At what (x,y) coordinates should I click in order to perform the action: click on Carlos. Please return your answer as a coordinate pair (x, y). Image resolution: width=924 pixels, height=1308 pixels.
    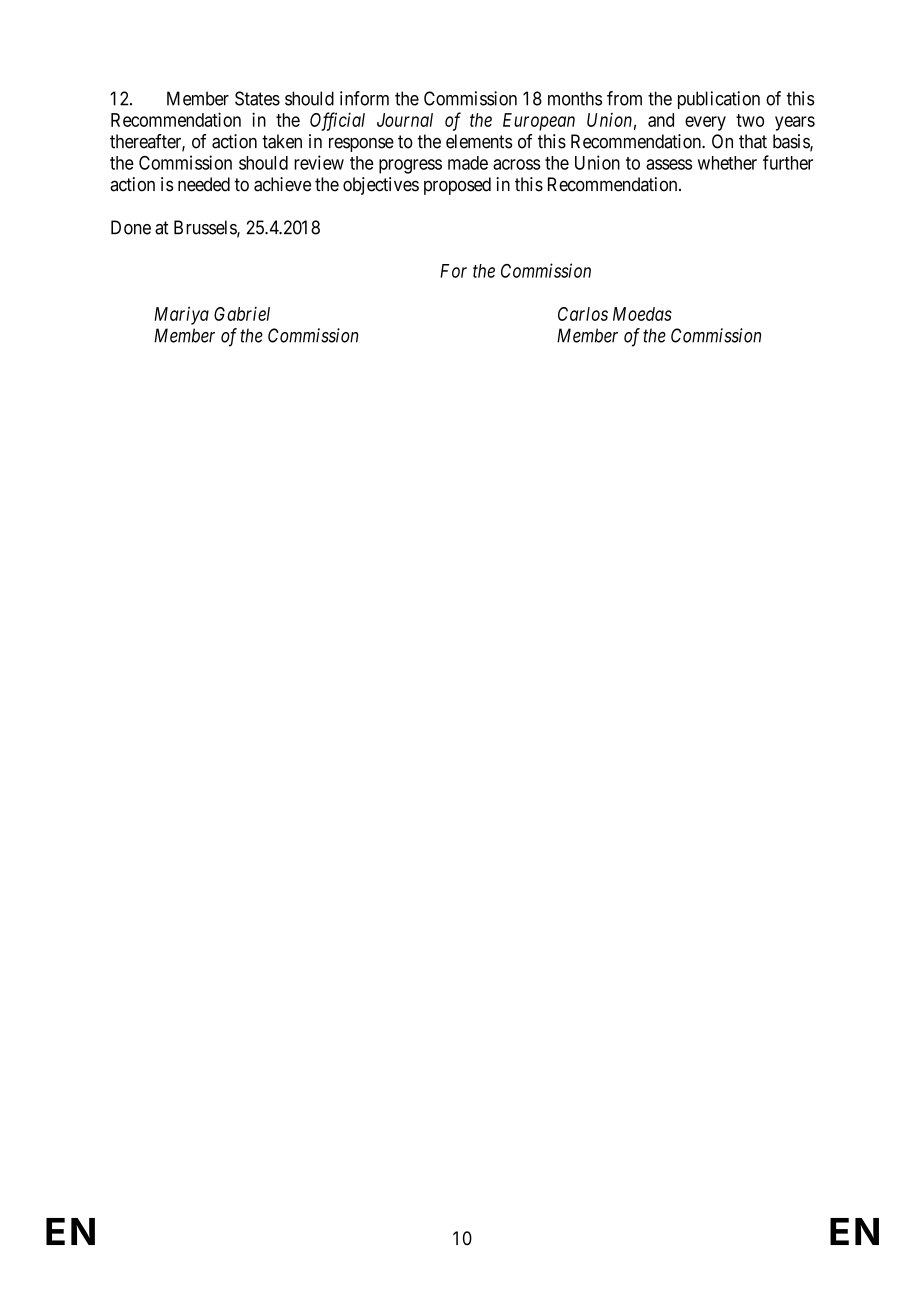
    Looking at the image, I should click on (583, 314).
